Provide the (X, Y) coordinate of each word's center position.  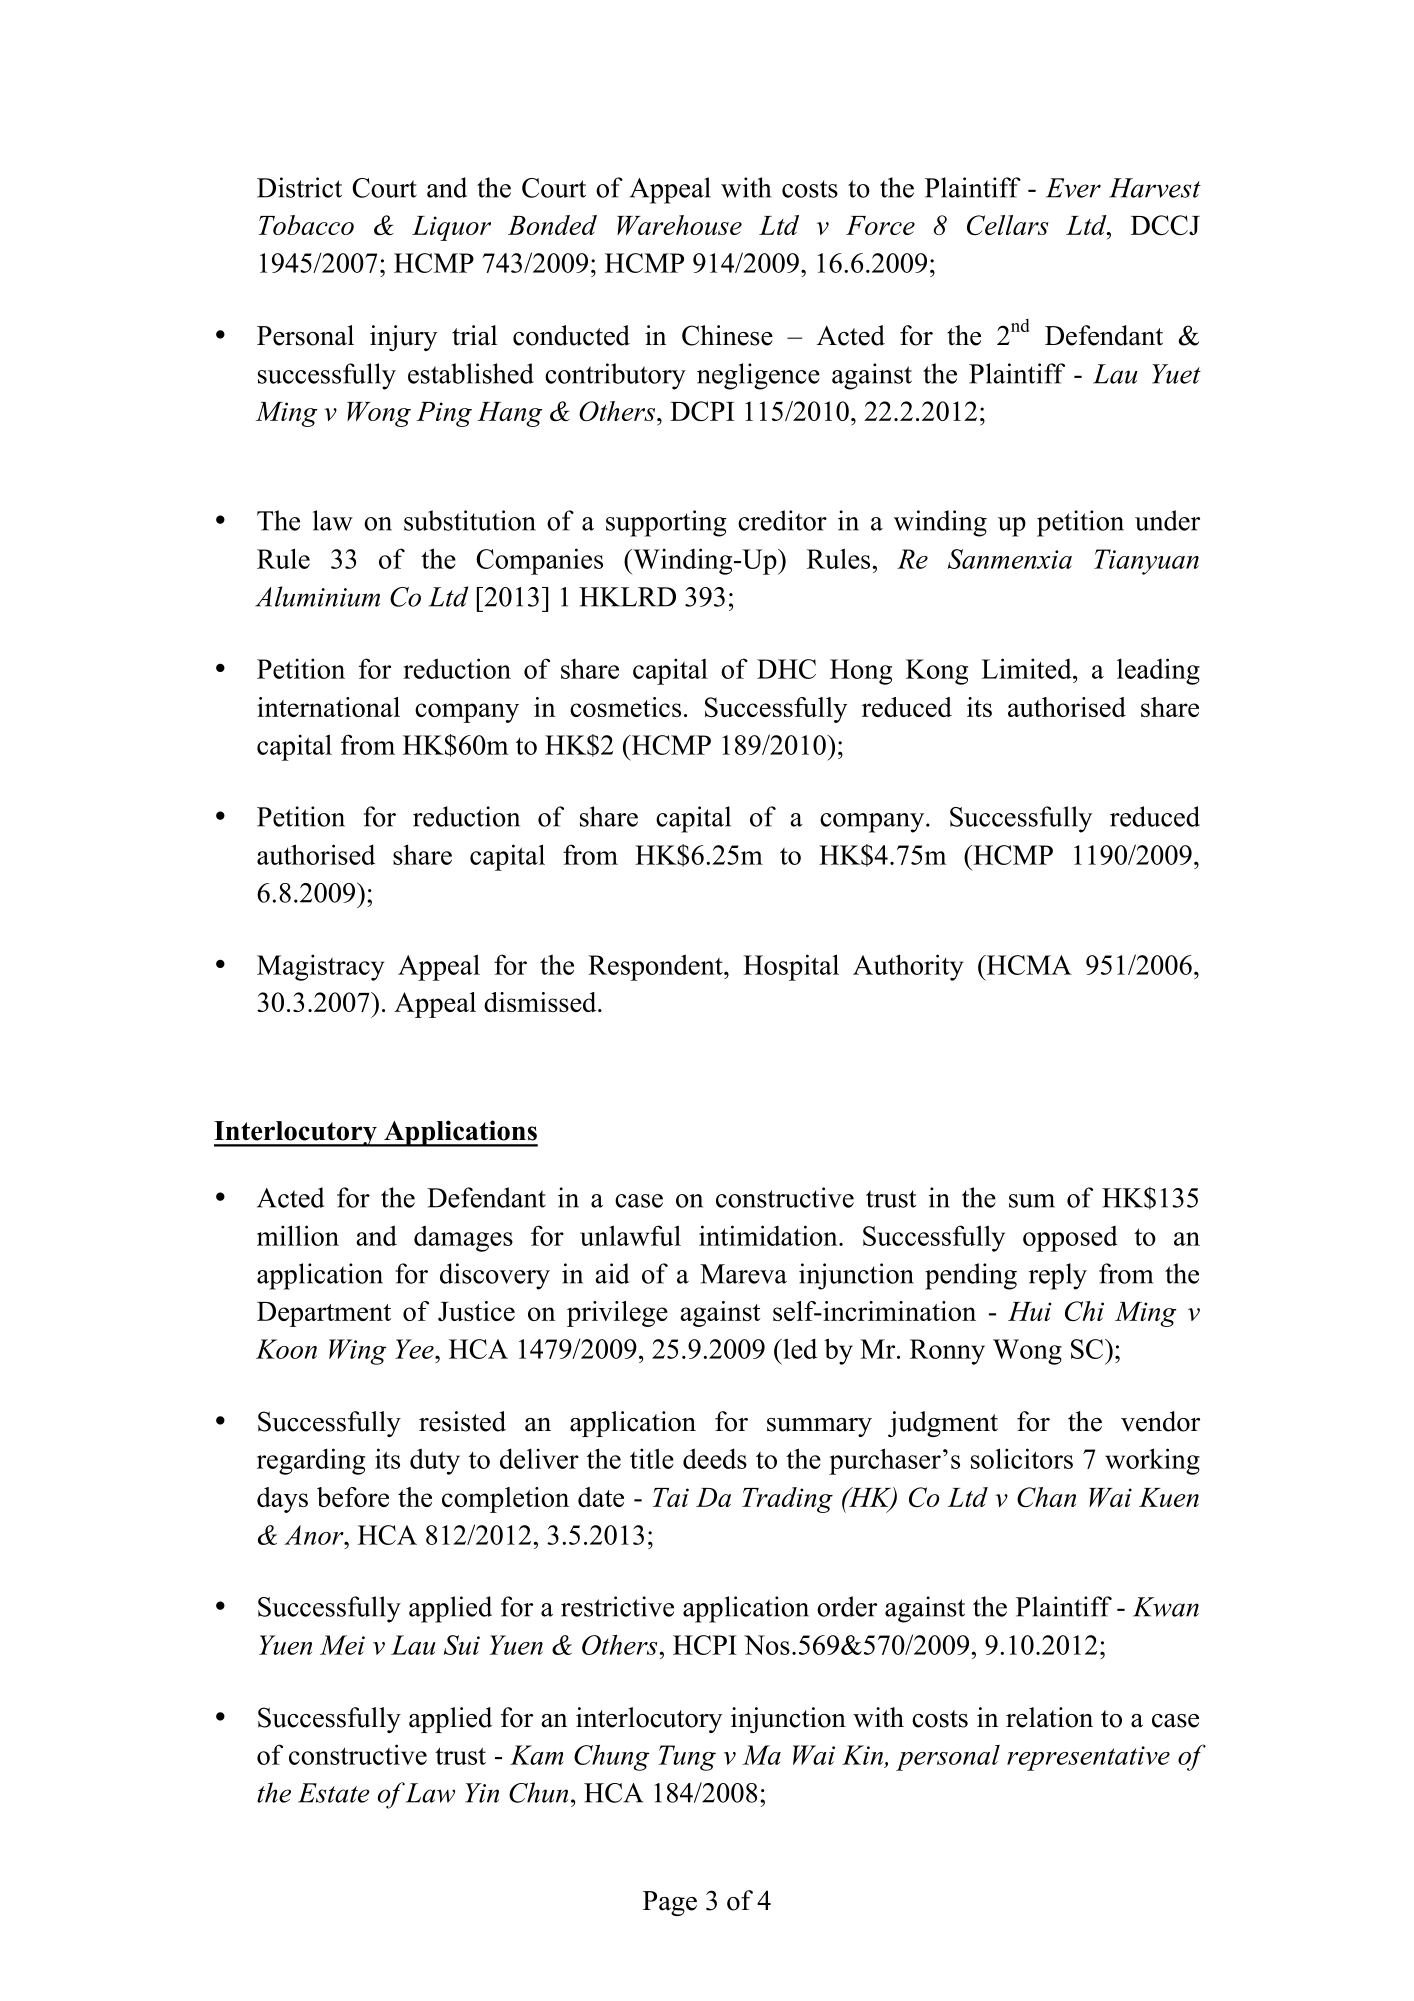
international (328, 707)
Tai (671, 1497)
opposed (1070, 1239)
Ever (1073, 188)
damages (463, 1238)
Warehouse (679, 225)
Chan (1046, 1497)
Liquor (451, 228)
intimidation (769, 1235)
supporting (666, 523)
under (1167, 520)
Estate (334, 1793)
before (353, 1497)
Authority (908, 967)
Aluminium (317, 596)
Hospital (791, 967)
